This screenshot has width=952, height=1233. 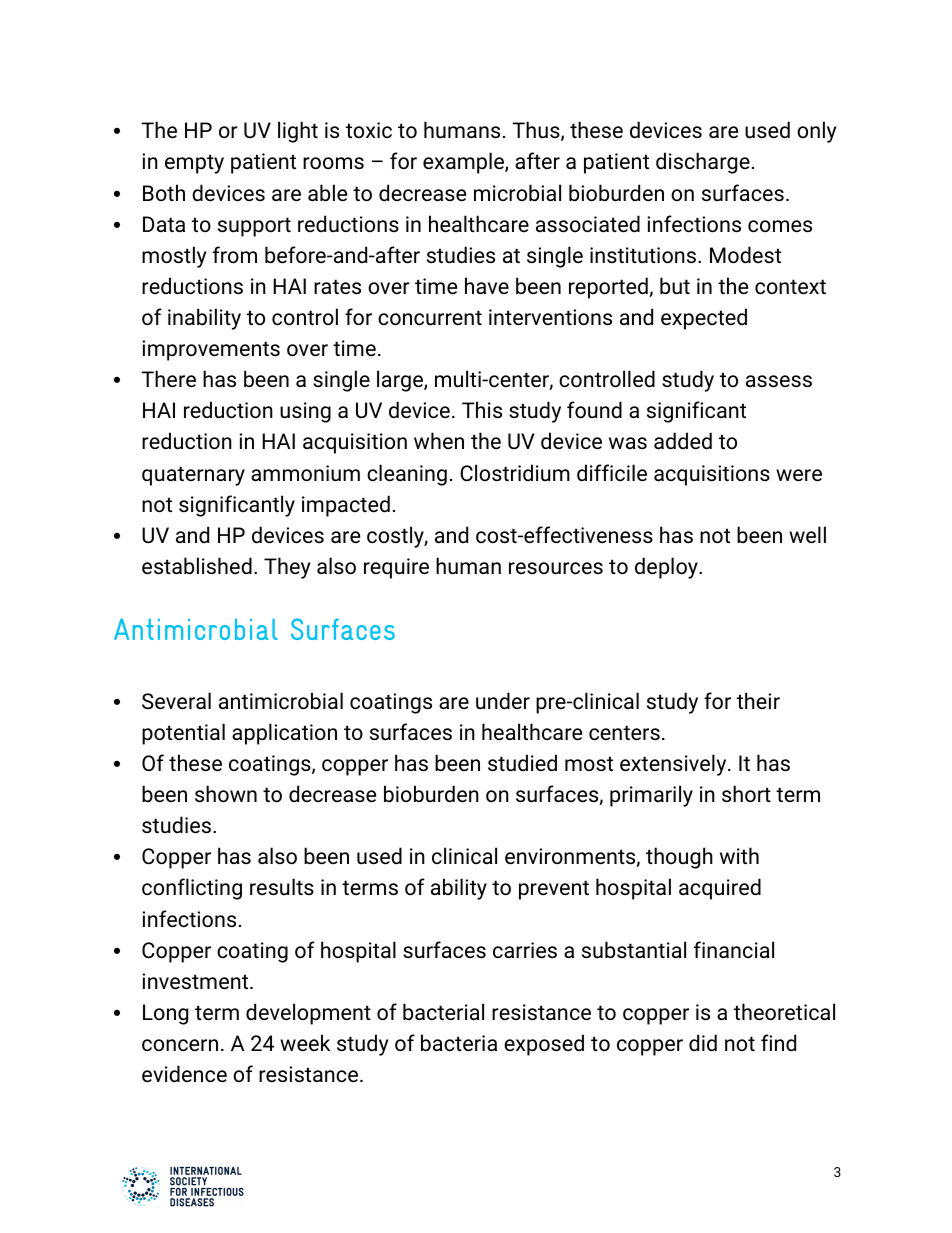 I want to click on well, so click(x=807, y=535).
